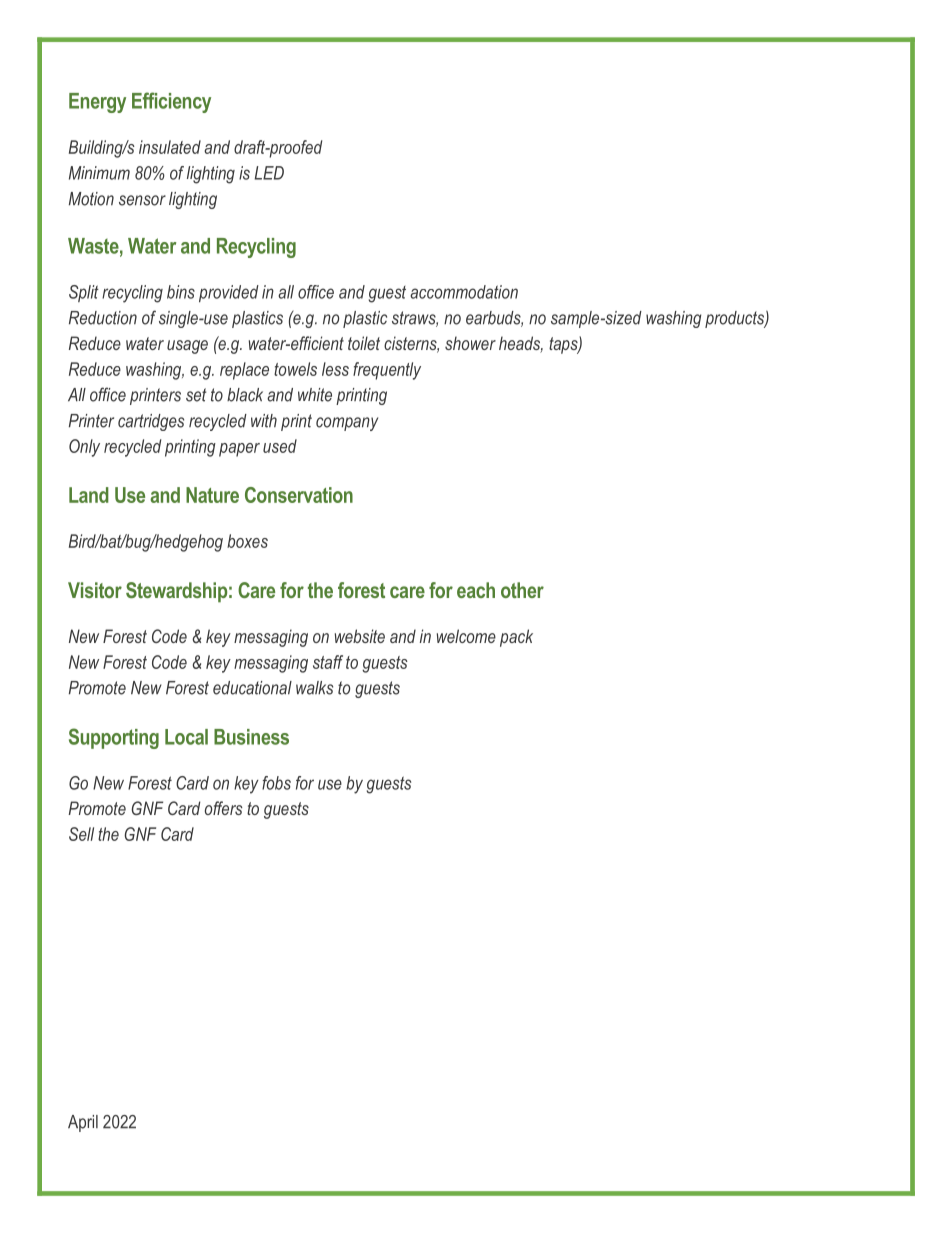  Describe the element at coordinates (171, 102) in the screenshot. I see `Efficiency` at that location.
